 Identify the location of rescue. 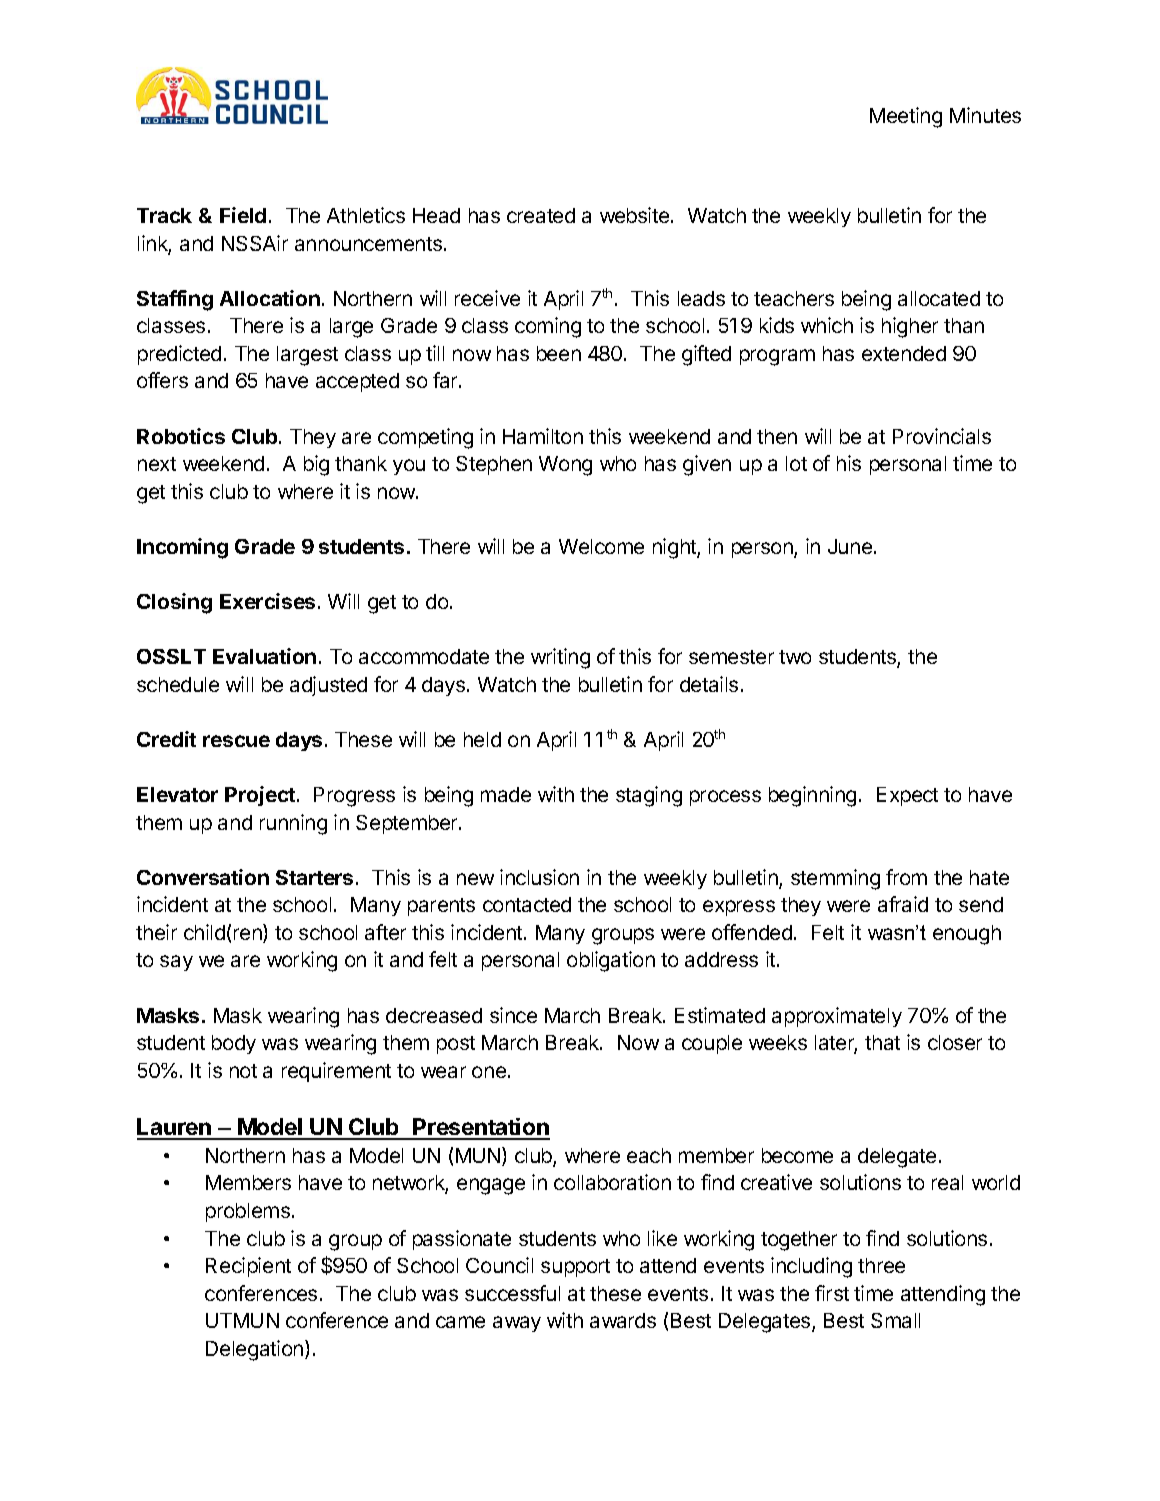
(236, 741).
